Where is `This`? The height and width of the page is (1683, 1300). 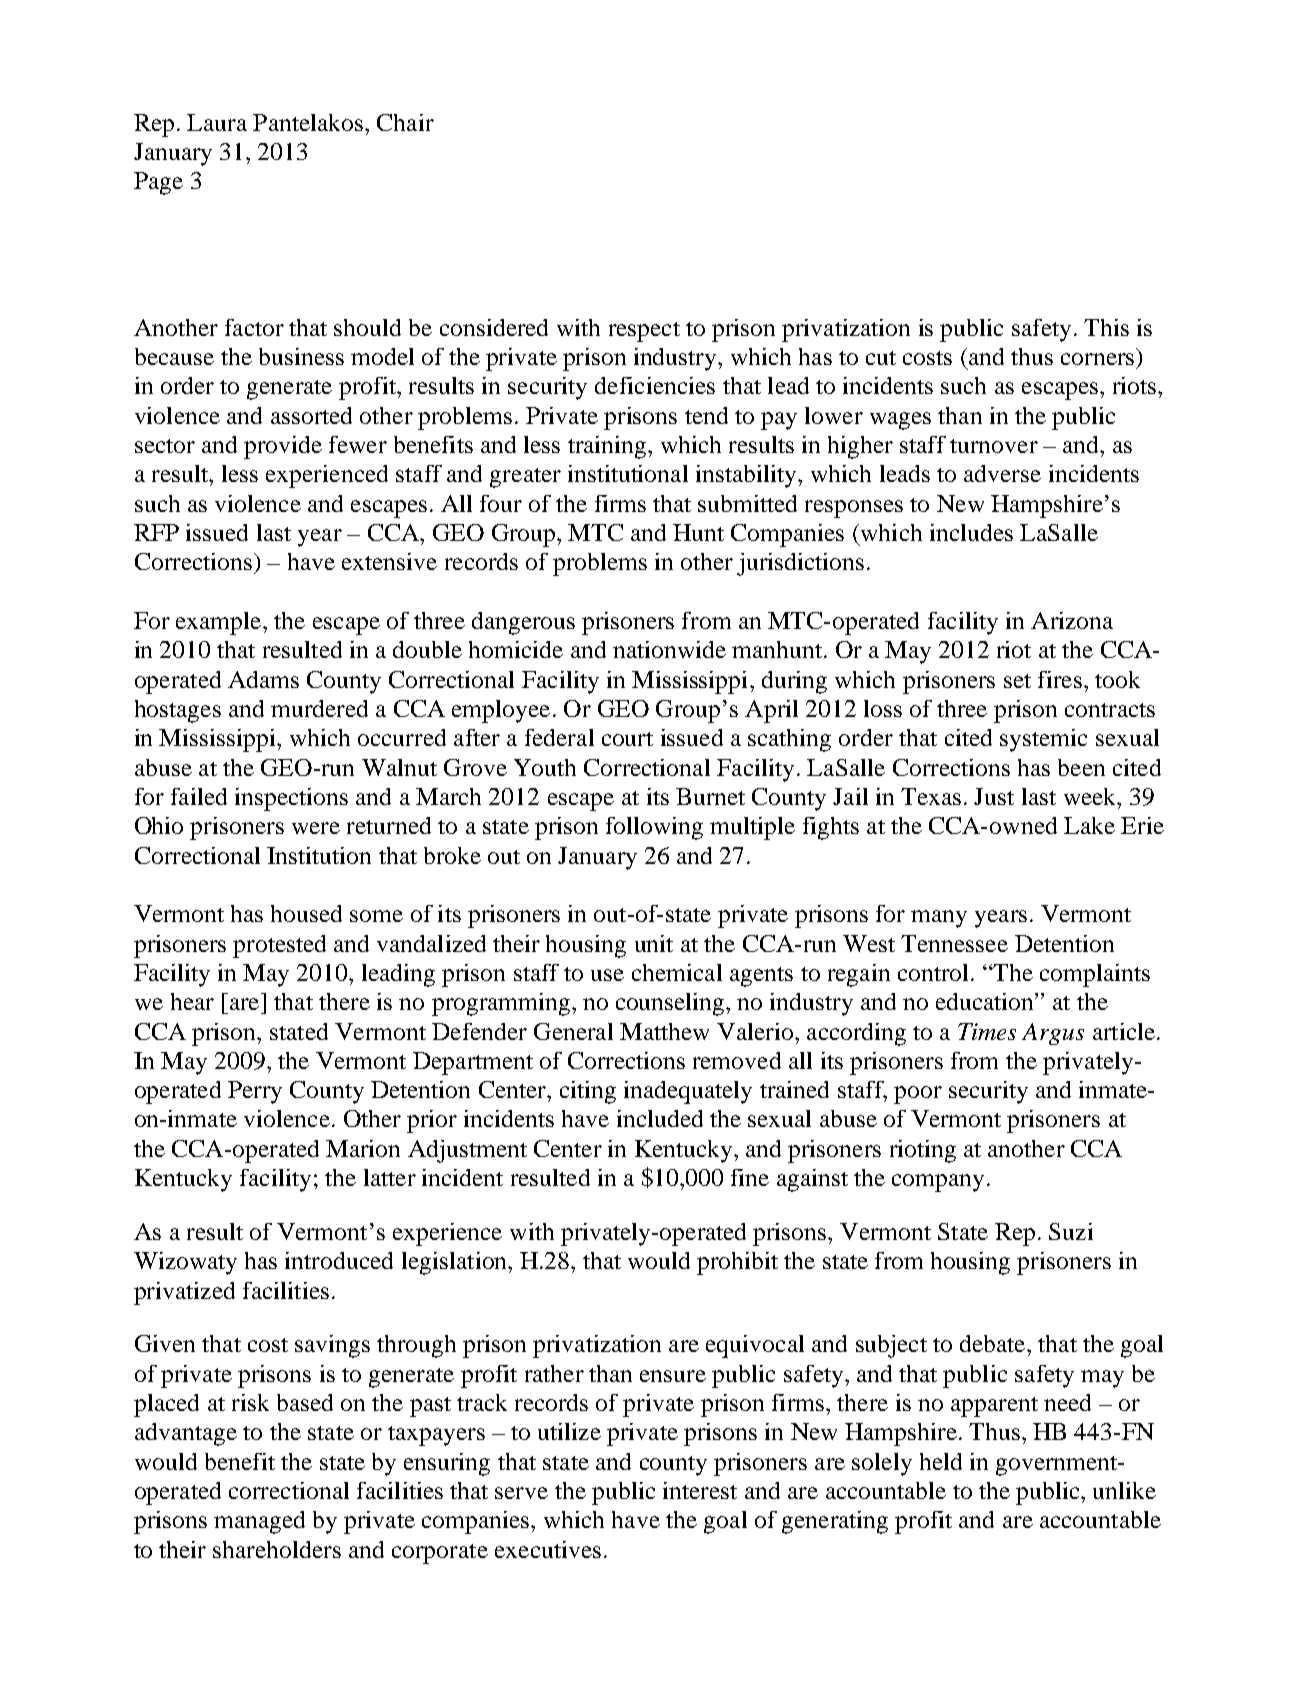 This is located at coordinates (1106, 327).
